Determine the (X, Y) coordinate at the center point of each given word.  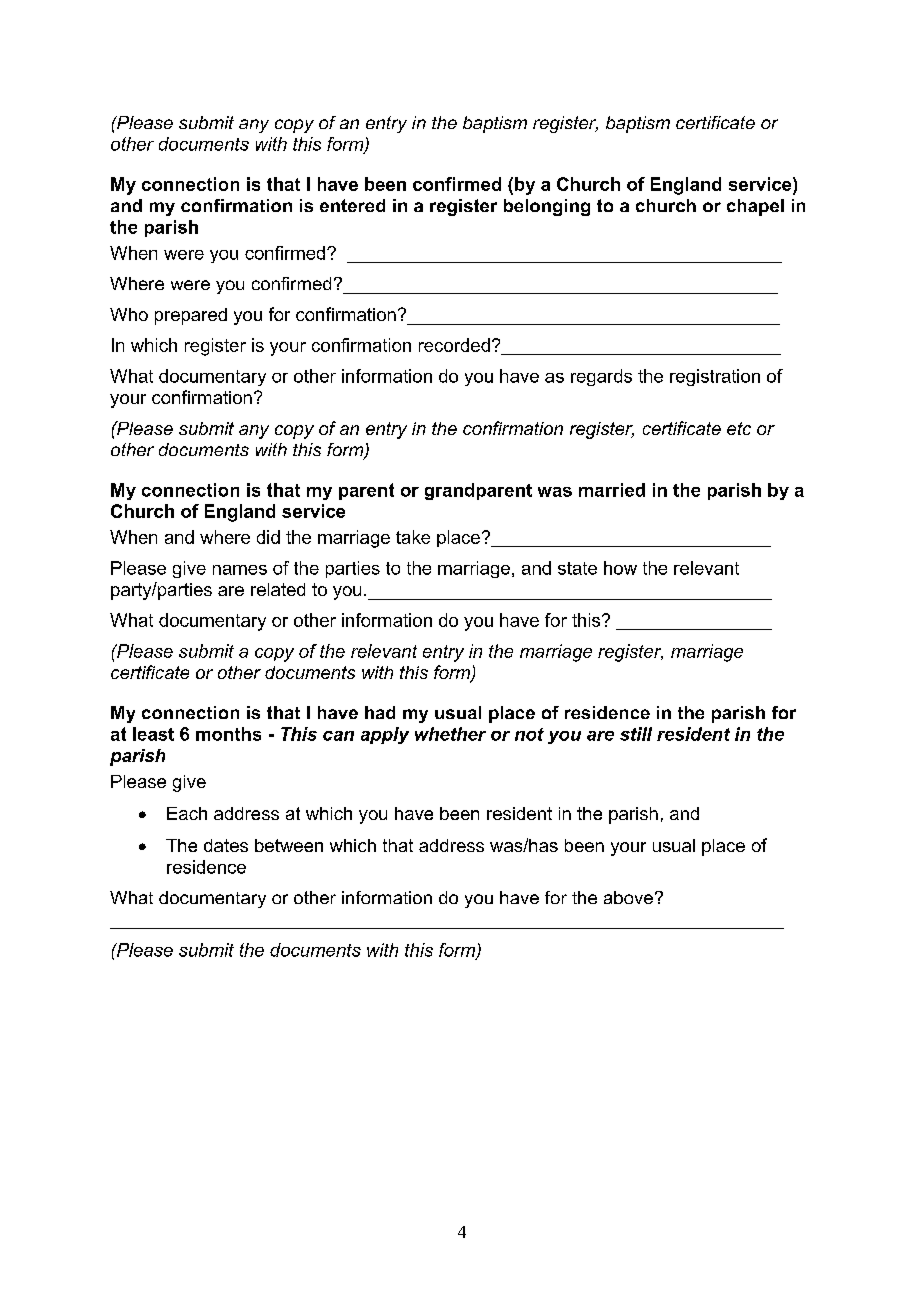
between (289, 845)
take (413, 537)
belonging (547, 207)
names (240, 570)
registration (715, 377)
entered (352, 205)
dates (226, 845)
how (620, 568)
